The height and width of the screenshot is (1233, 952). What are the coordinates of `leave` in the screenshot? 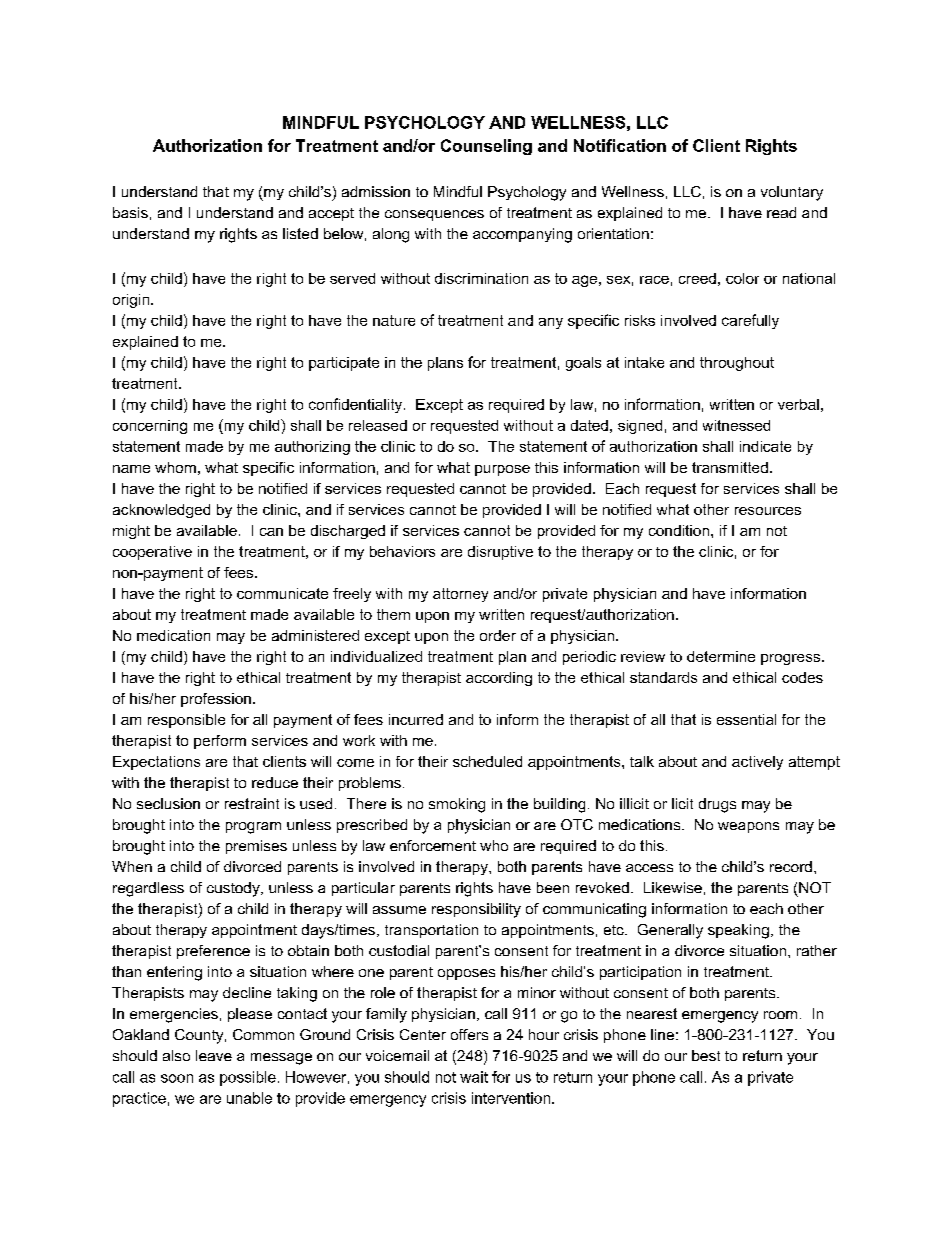 It's located at (214, 1055).
